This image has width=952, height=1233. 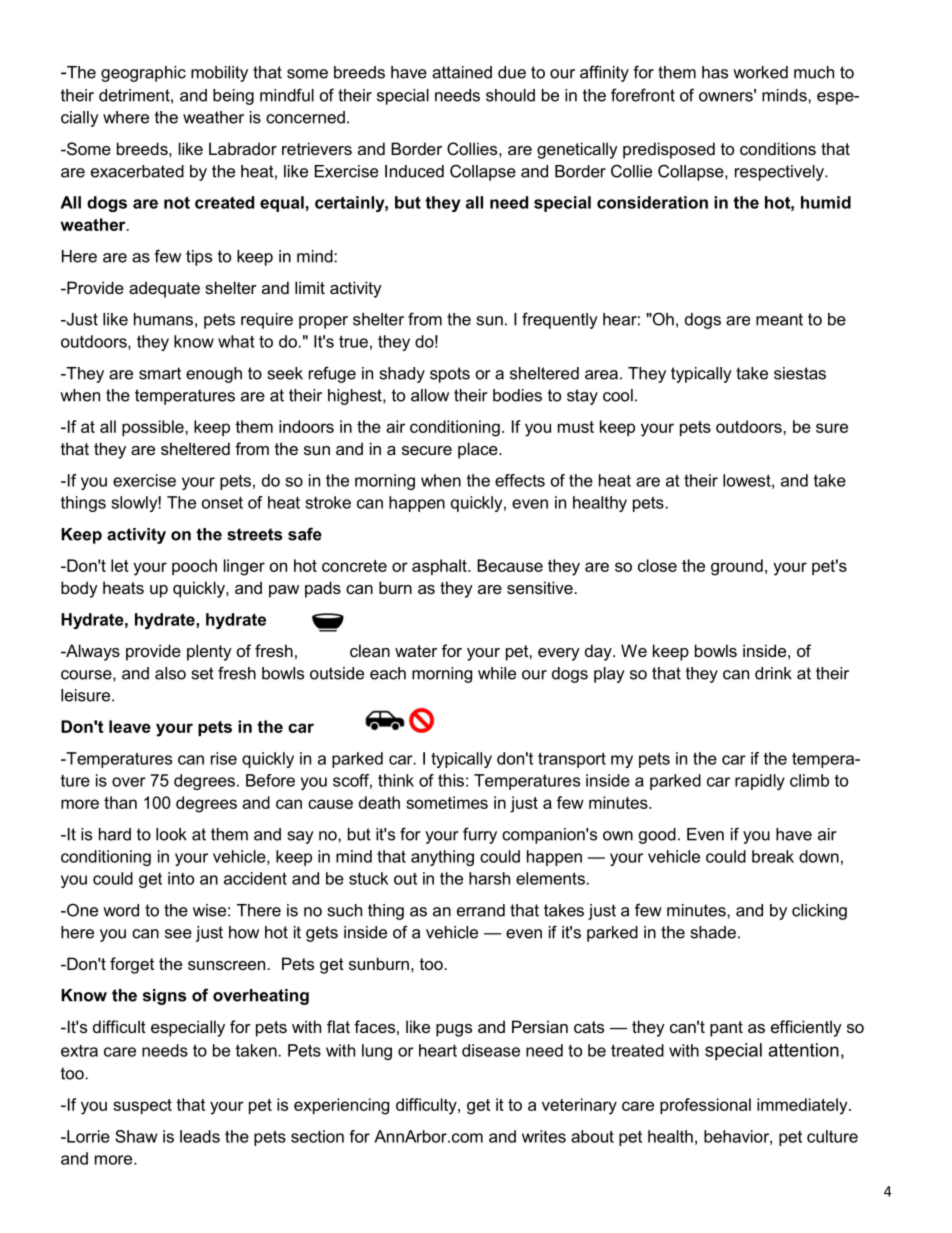 What do you see at coordinates (224, 758) in the image?
I see `rise` at bounding box center [224, 758].
